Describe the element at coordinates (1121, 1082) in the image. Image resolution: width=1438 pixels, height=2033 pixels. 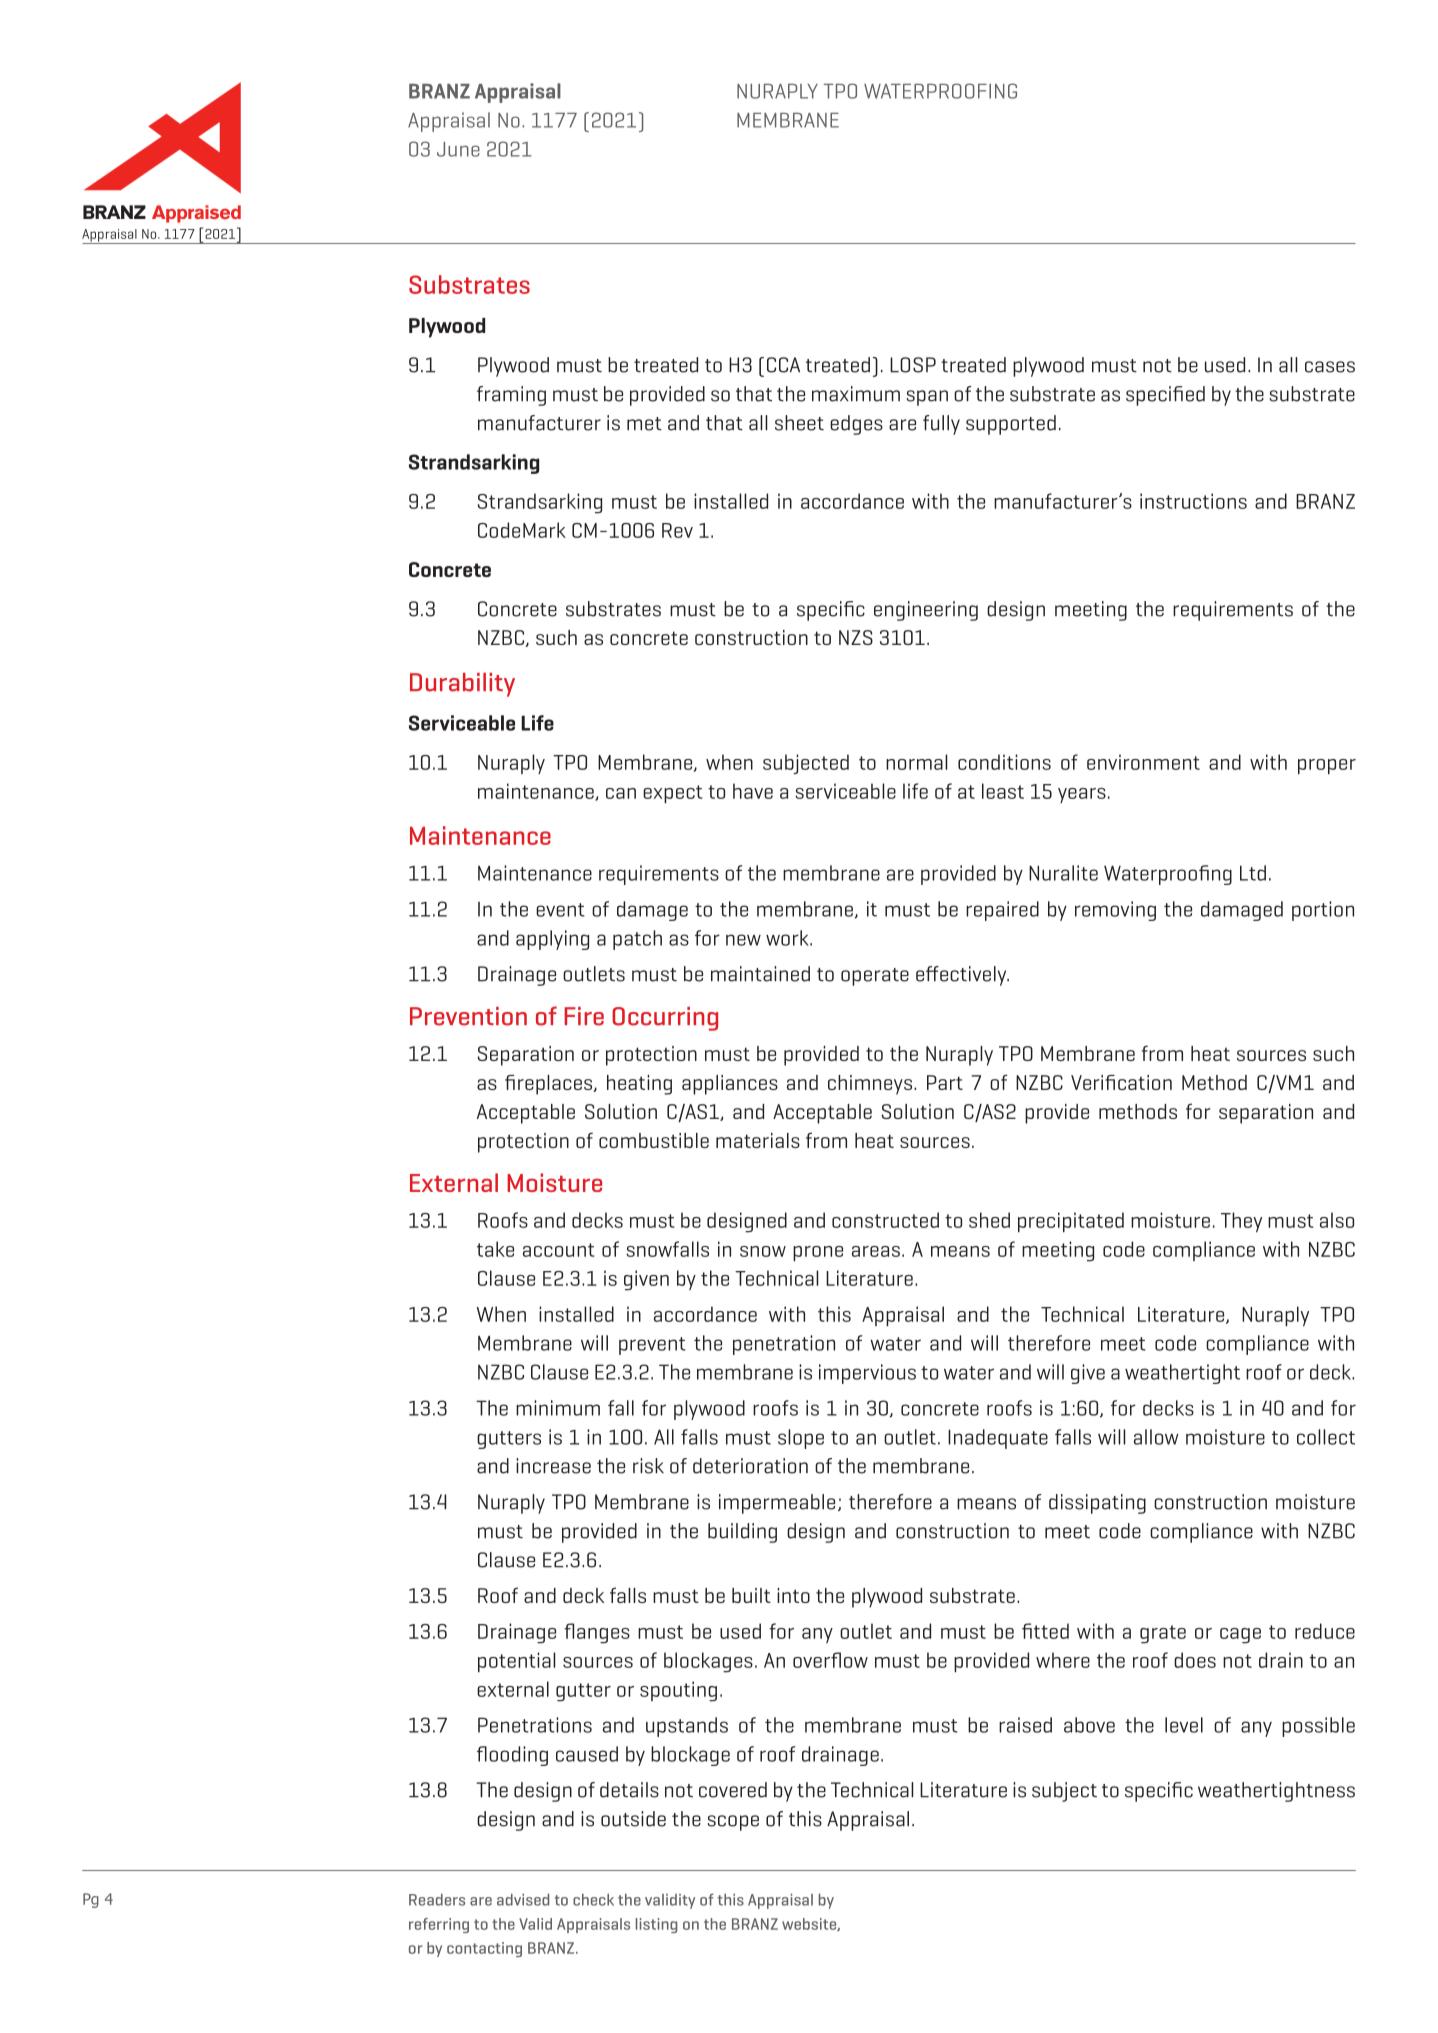
I see `Verification` at that location.
